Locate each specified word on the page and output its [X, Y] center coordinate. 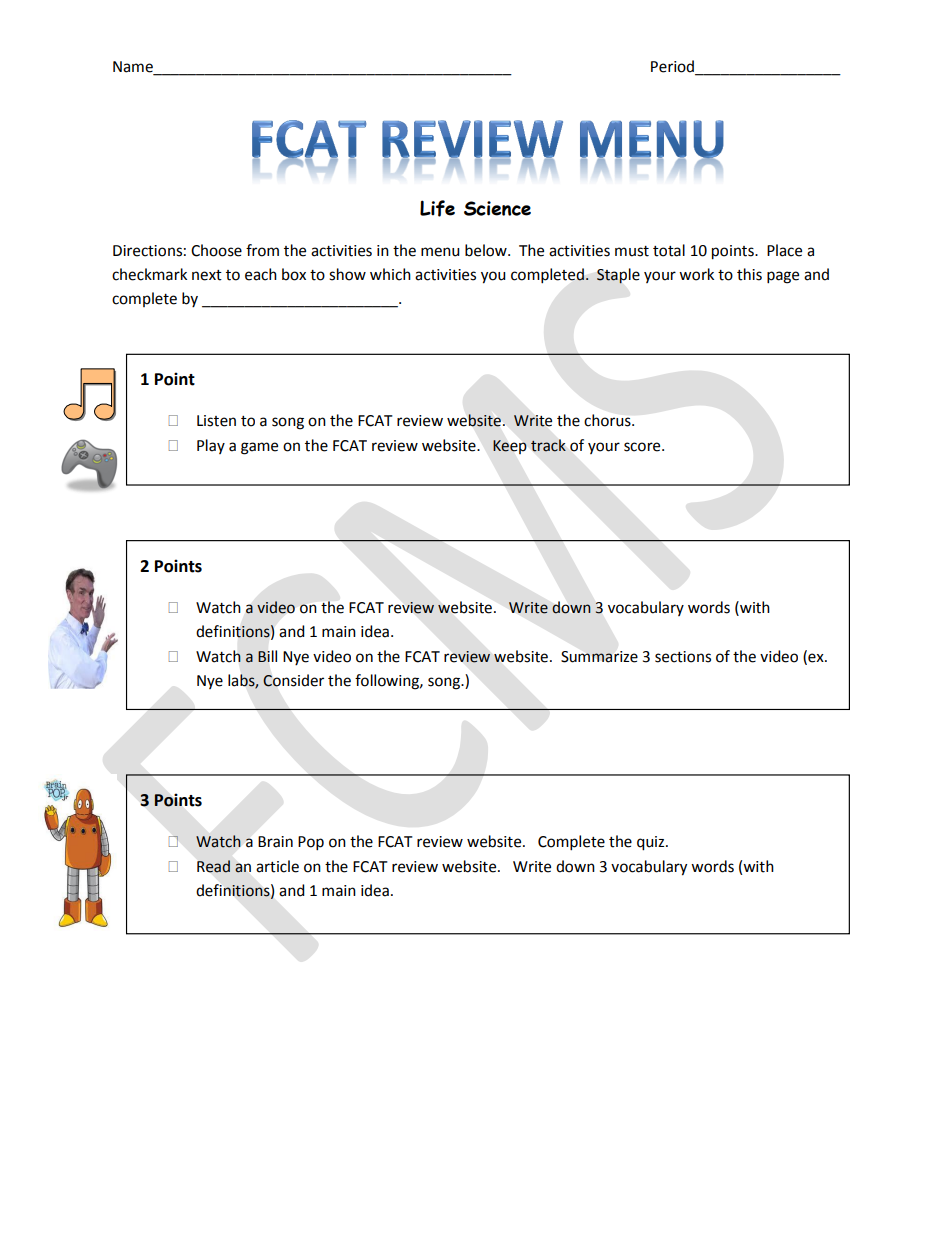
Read [213, 866]
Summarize [599, 657]
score [643, 447]
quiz [652, 843]
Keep [509, 447]
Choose [216, 250]
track [548, 445]
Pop [311, 843]
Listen [216, 421]
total [669, 250]
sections [683, 657]
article [277, 866]
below [487, 250]
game [259, 448]
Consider [293, 680]
